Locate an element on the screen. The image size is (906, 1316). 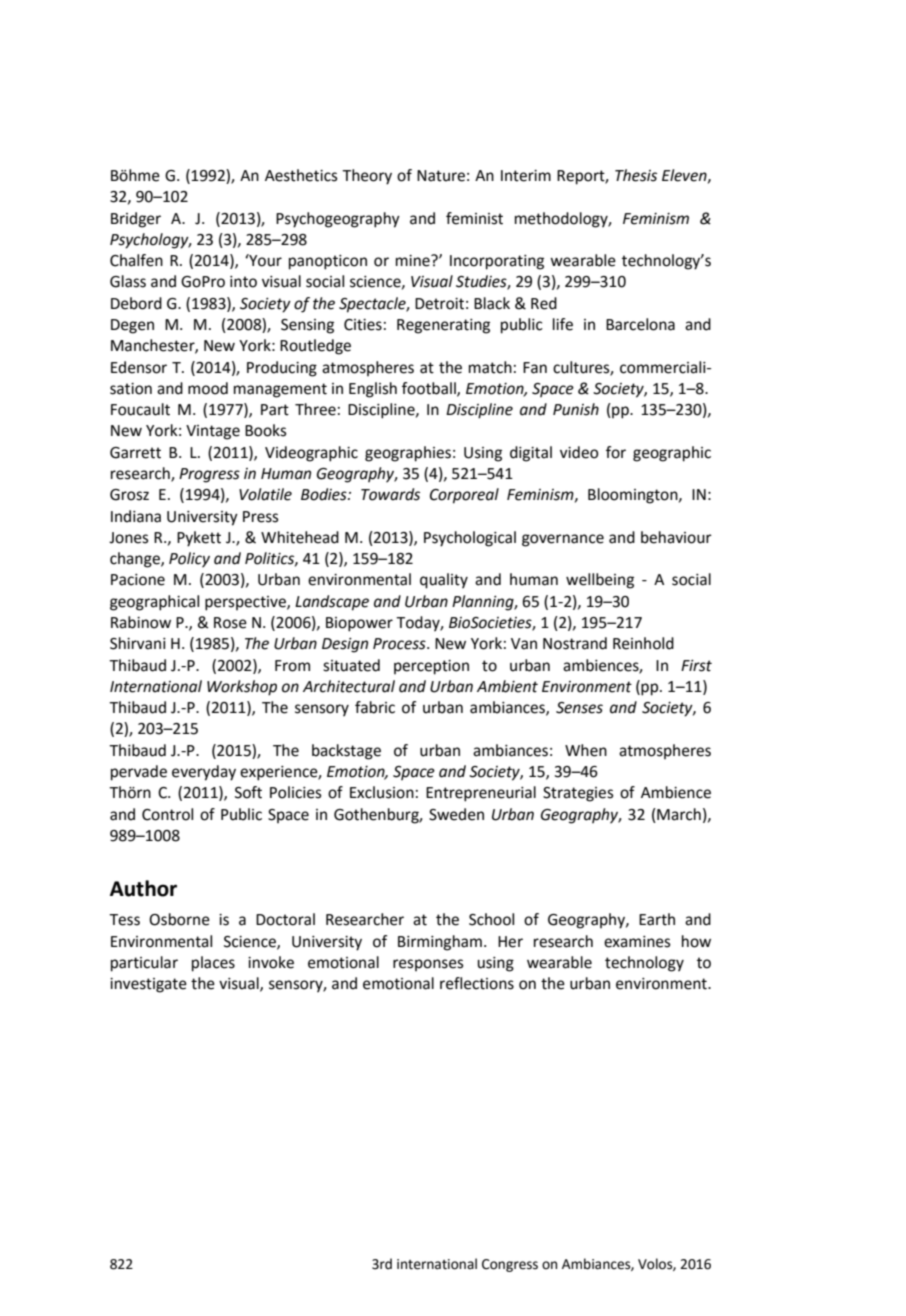
Congress is located at coordinates (510, 1265).
